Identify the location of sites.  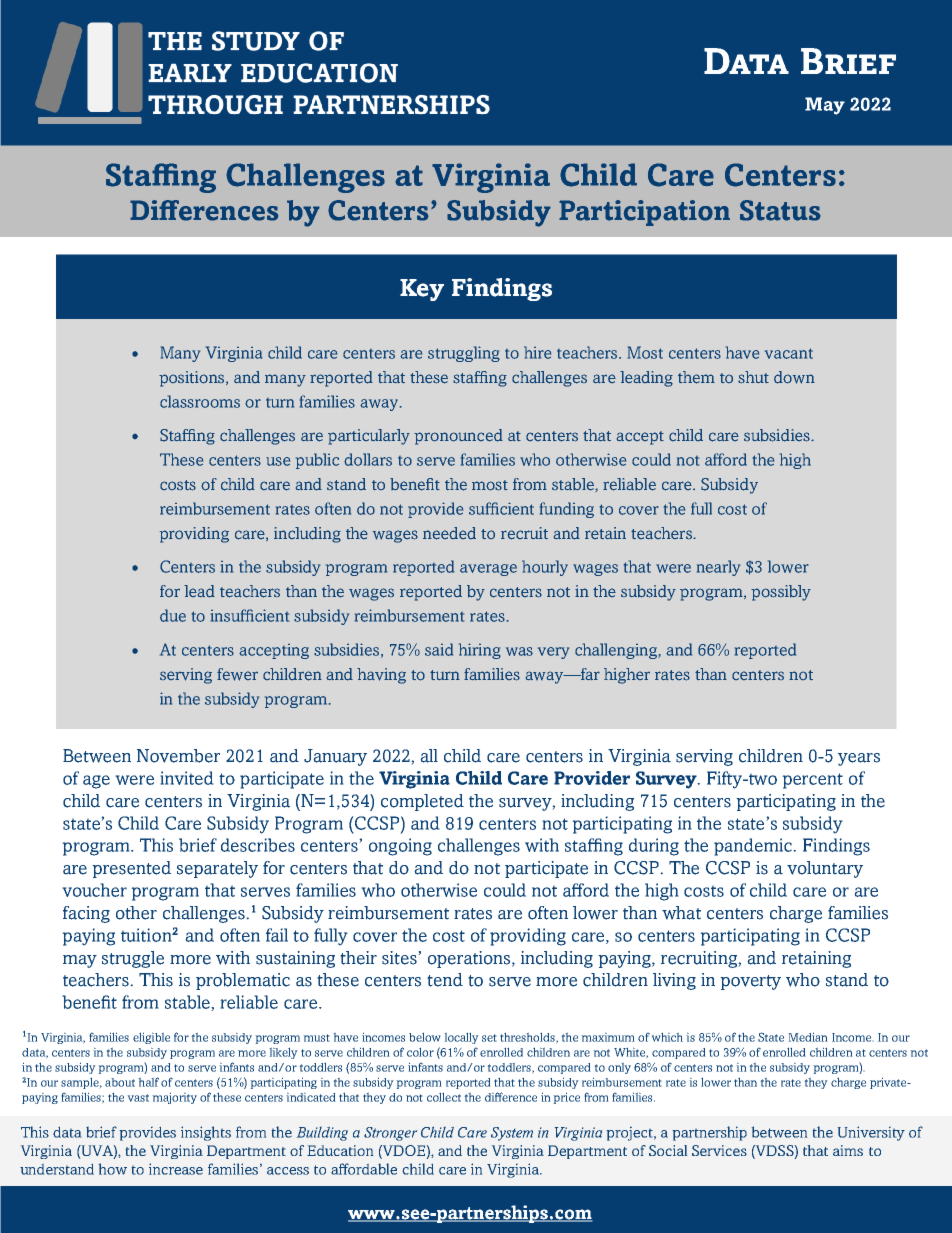
(400, 958).
